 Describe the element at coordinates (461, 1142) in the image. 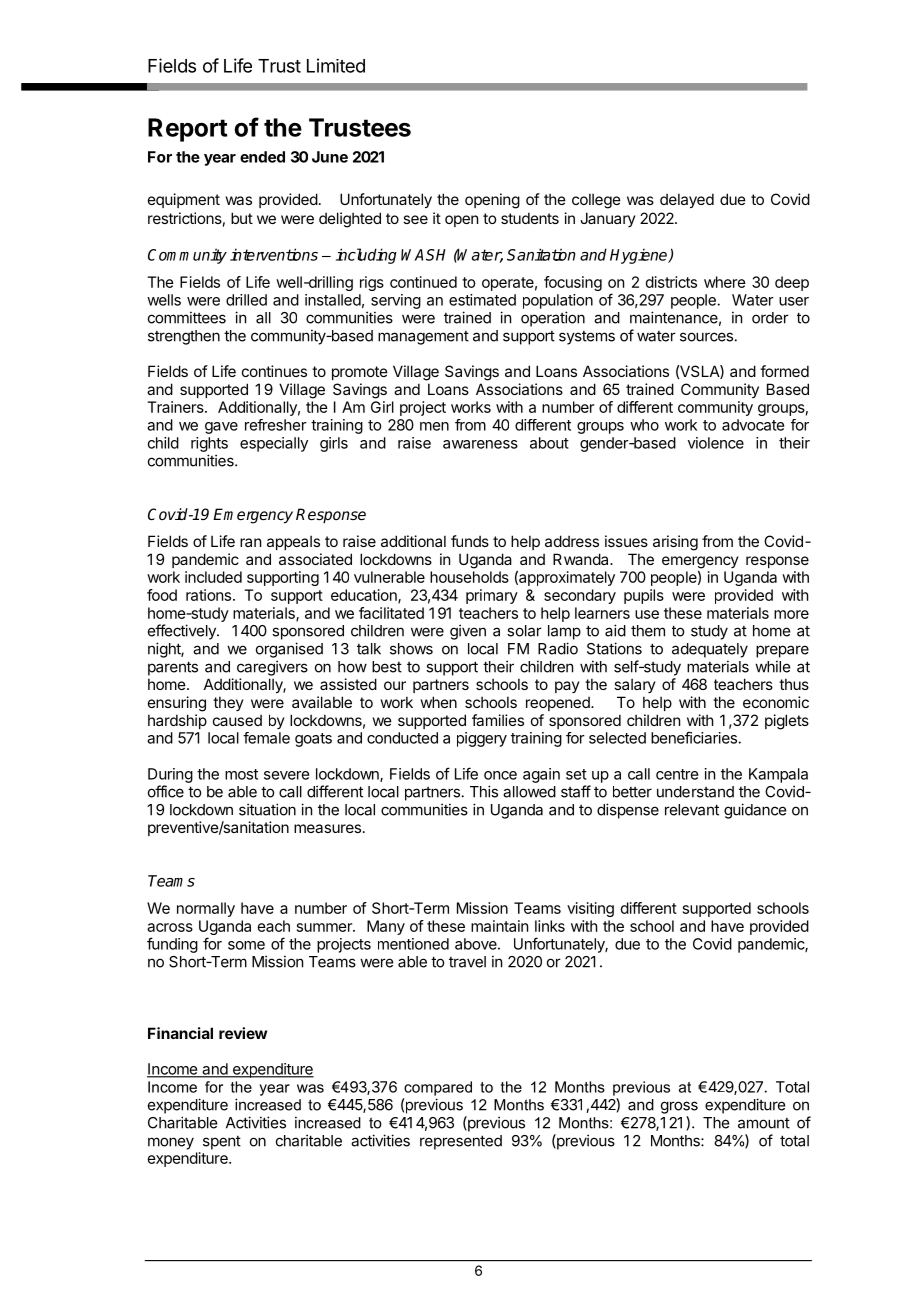

I see `represented` at that location.
